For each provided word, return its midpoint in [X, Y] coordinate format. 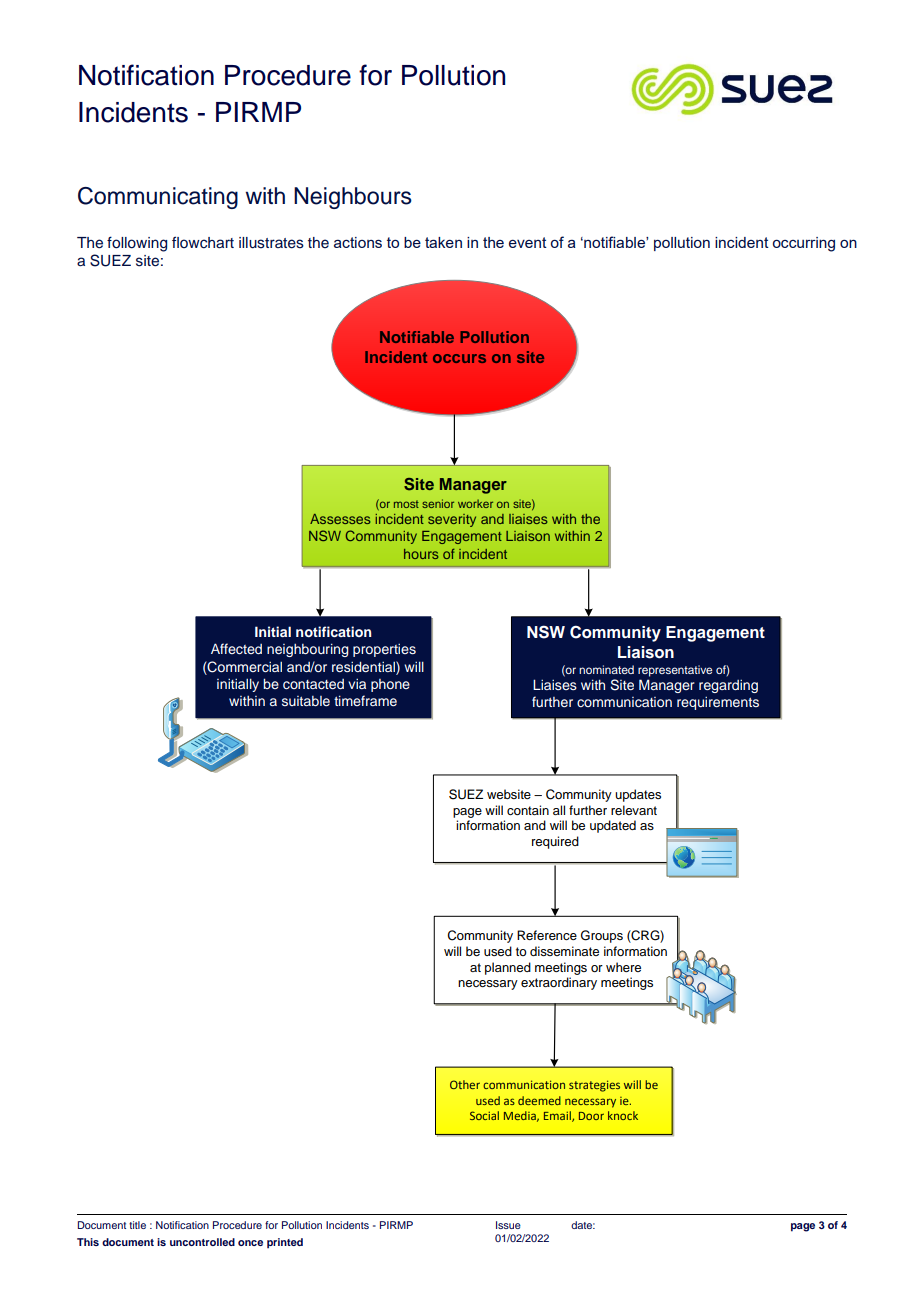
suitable [306, 701]
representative [675, 671]
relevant [634, 810]
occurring [804, 244]
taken [443, 242]
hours [421, 554]
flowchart [203, 242]
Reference [547, 935]
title [137, 1225]
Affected [236, 648]
